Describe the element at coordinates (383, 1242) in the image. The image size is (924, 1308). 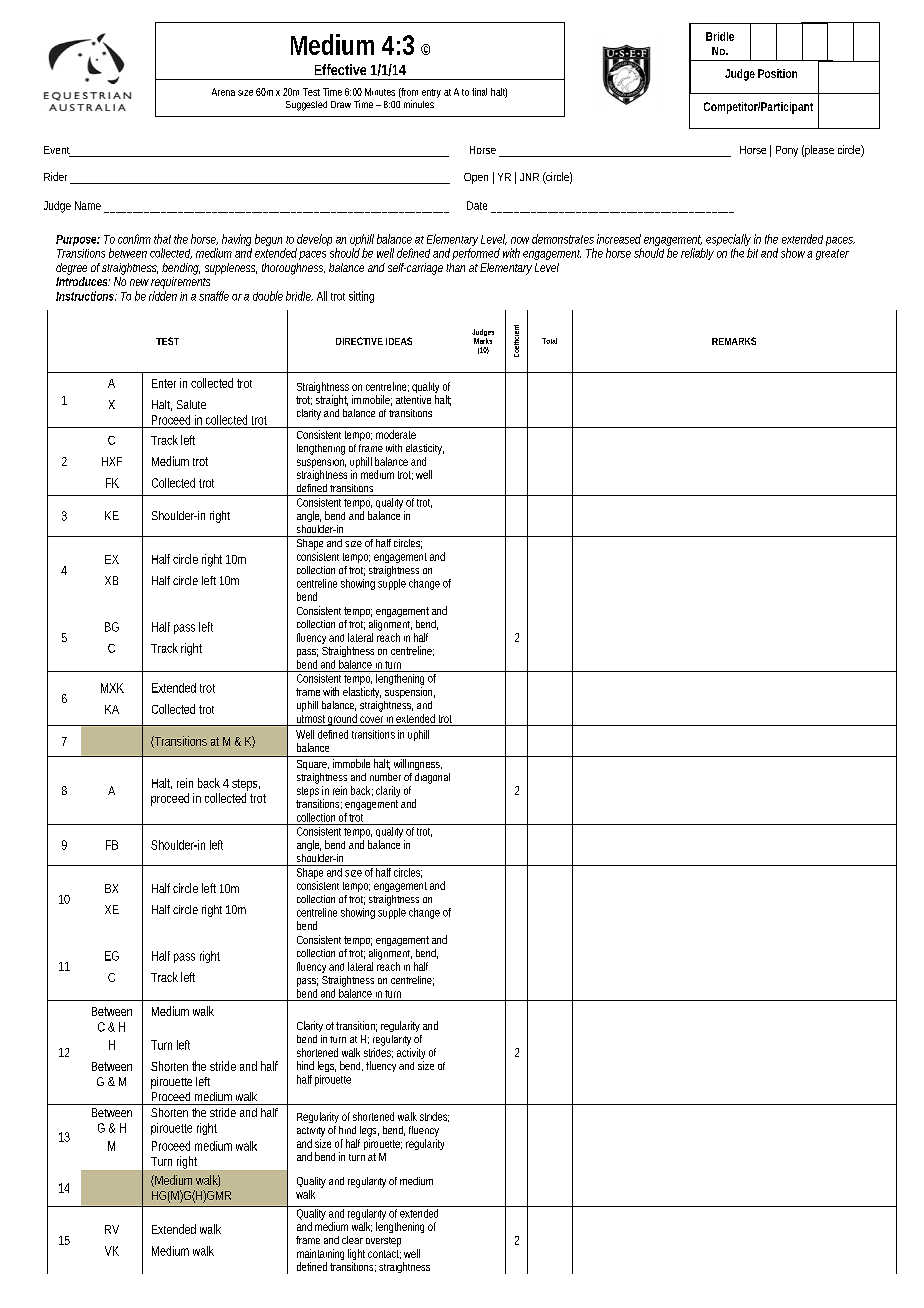
I see `overstep` at that location.
